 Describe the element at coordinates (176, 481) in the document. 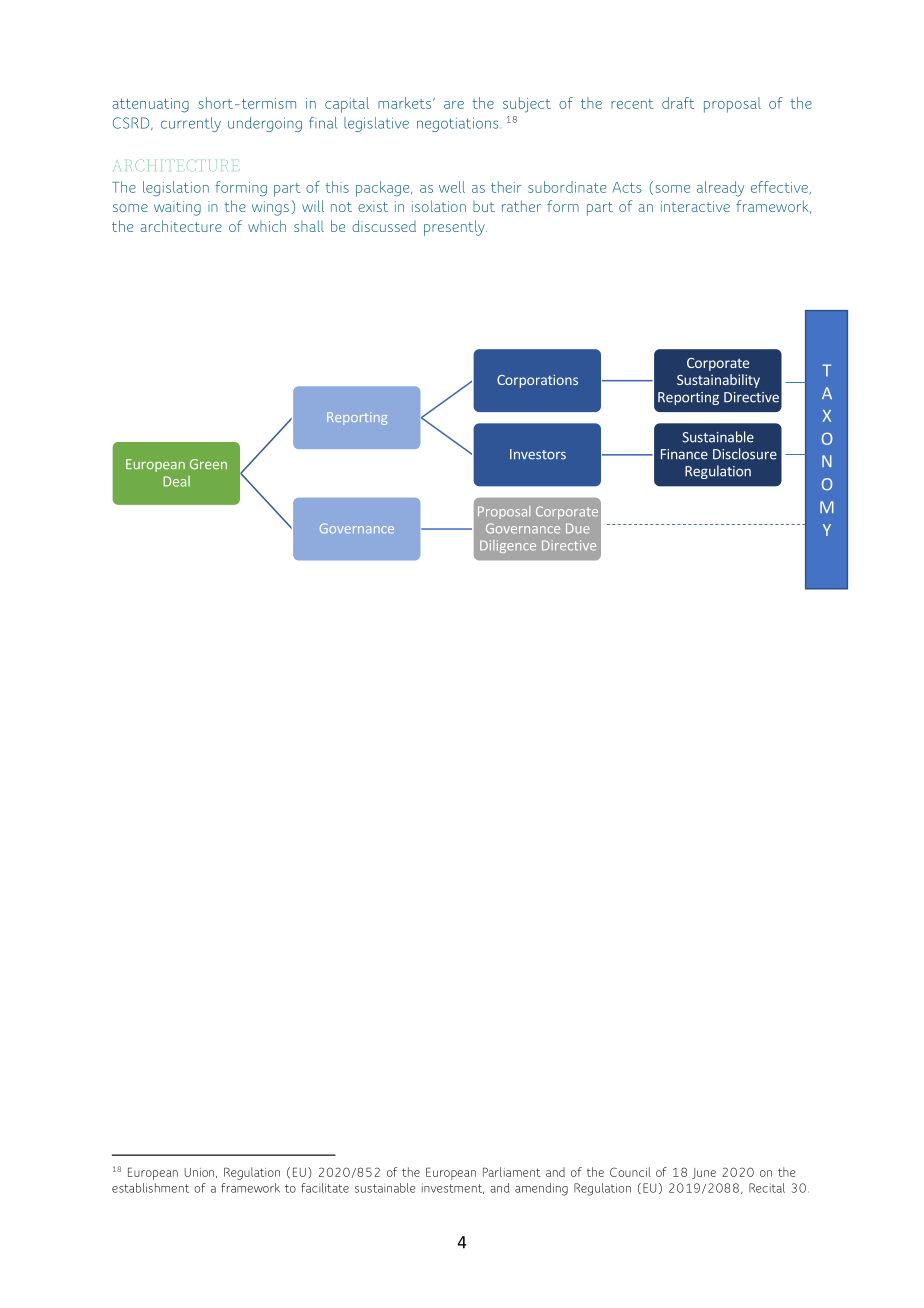

I see `Deal` at that location.
